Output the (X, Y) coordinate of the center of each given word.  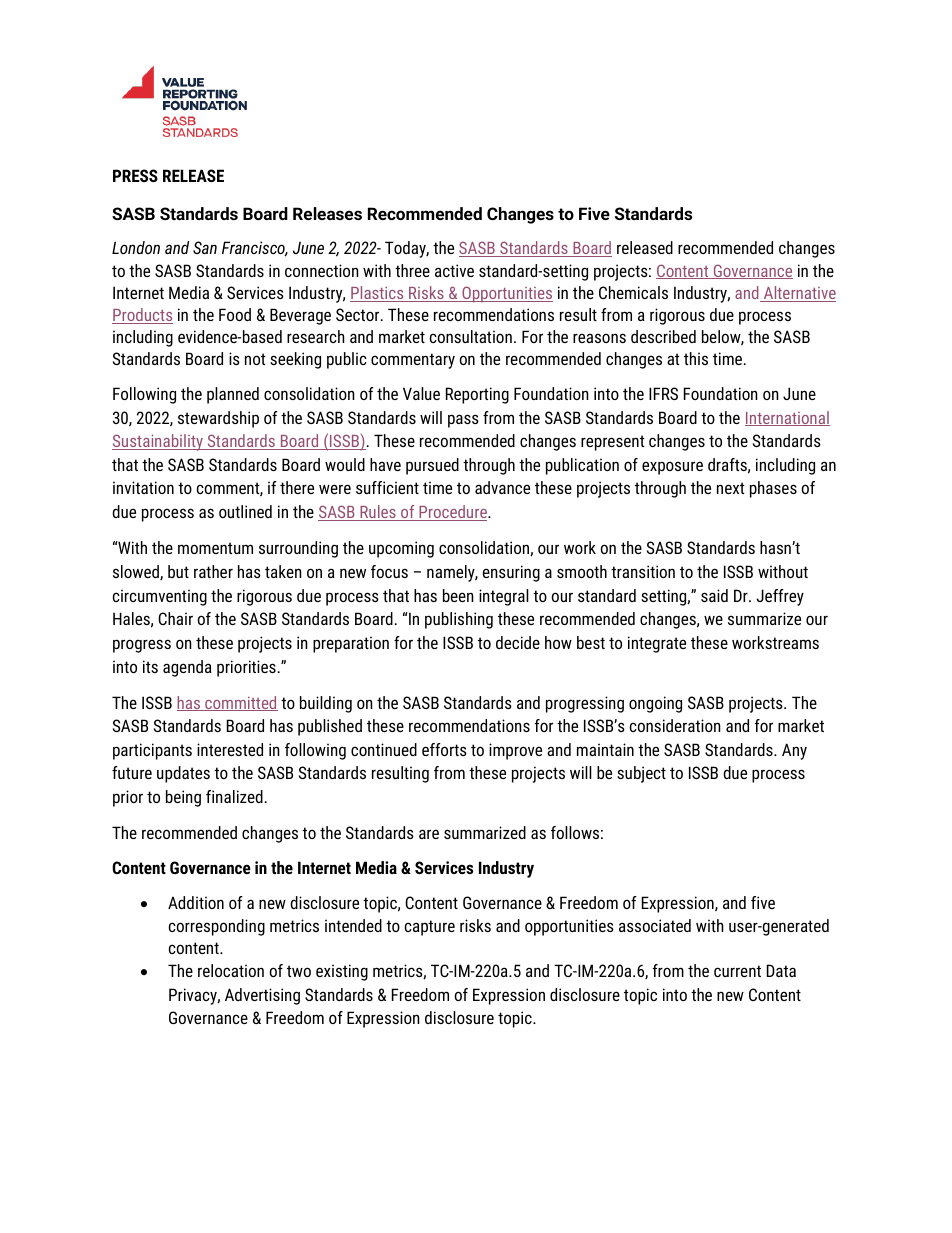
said (714, 595)
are (429, 834)
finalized (234, 796)
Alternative (799, 294)
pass (463, 421)
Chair (175, 618)
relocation (231, 970)
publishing (459, 620)
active (454, 270)
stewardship (218, 419)
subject (641, 774)
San (205, 247)
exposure (672, 468)
